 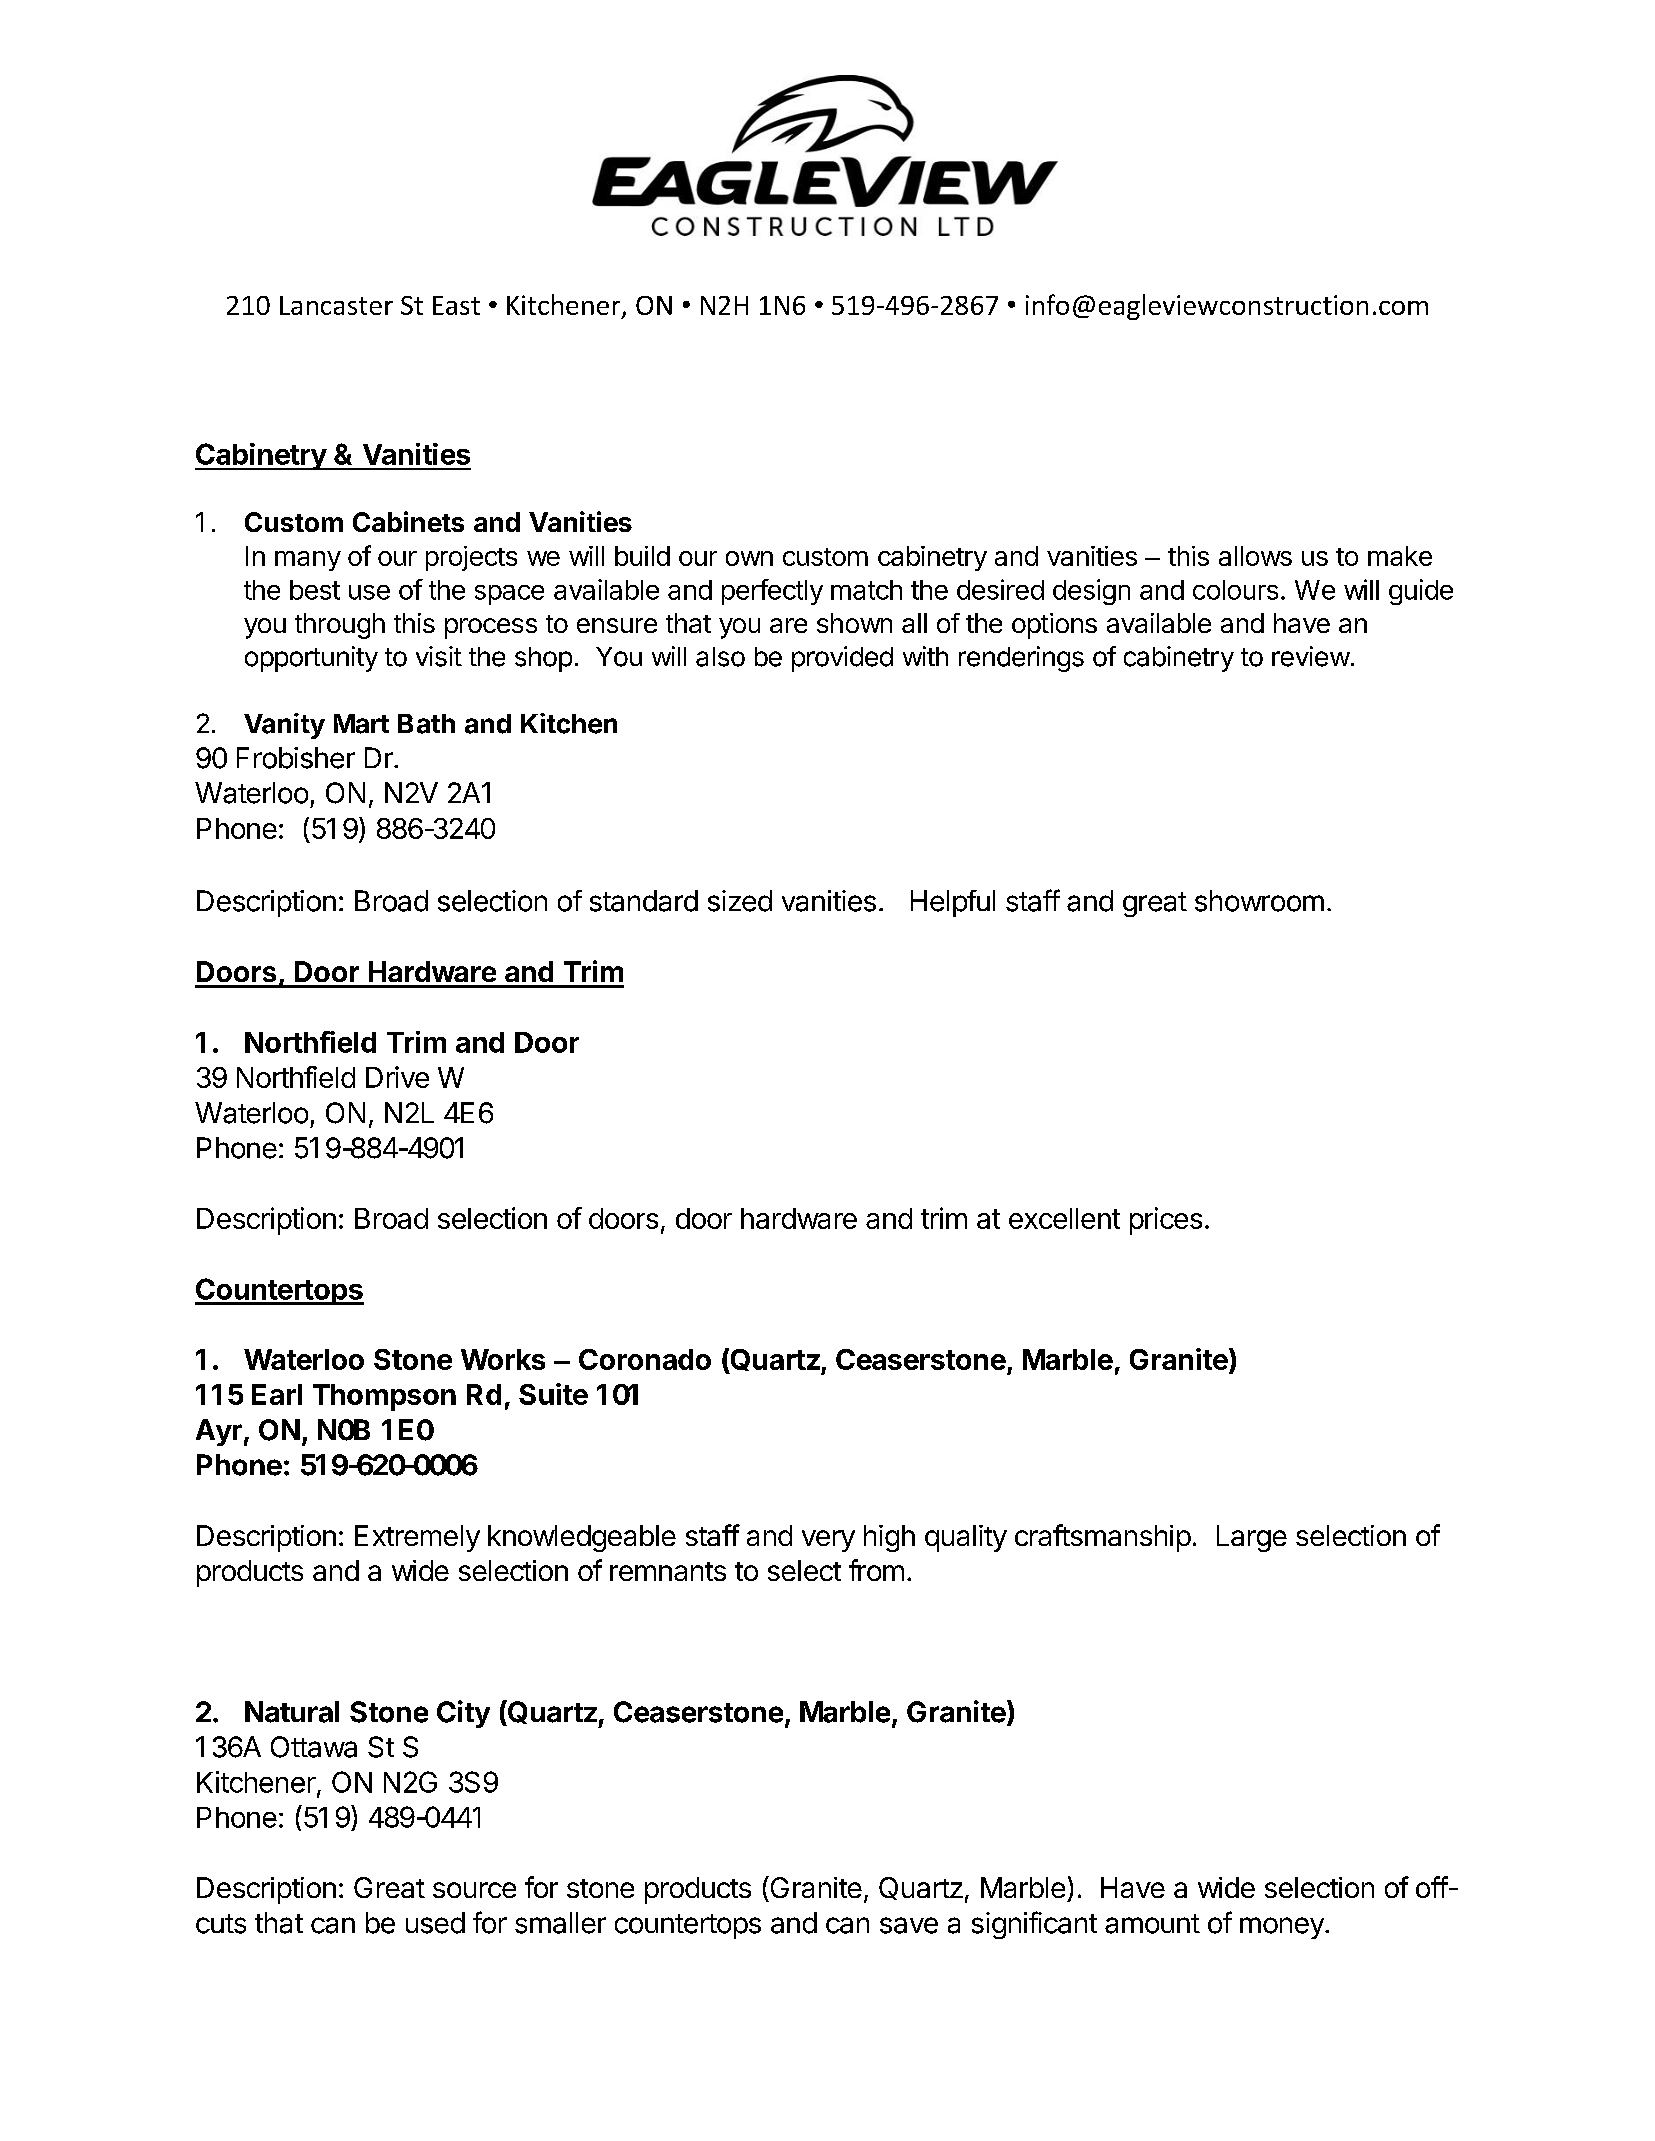 What do you see at coordinates (426, 724) in the page?
I see `Bath` at bounding box center [426, 724].
